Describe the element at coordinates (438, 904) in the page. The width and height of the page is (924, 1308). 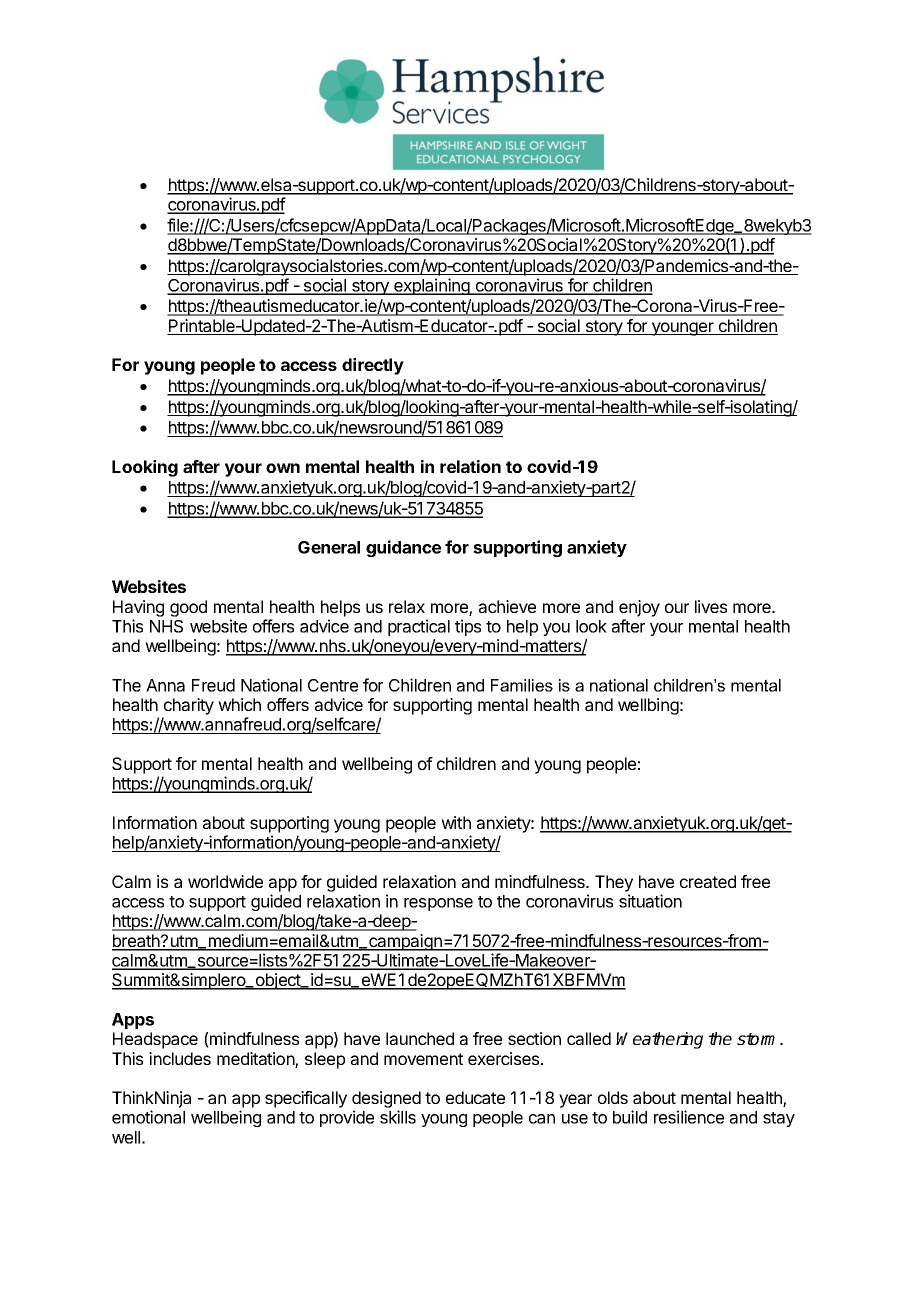
I see `response` at that location.
